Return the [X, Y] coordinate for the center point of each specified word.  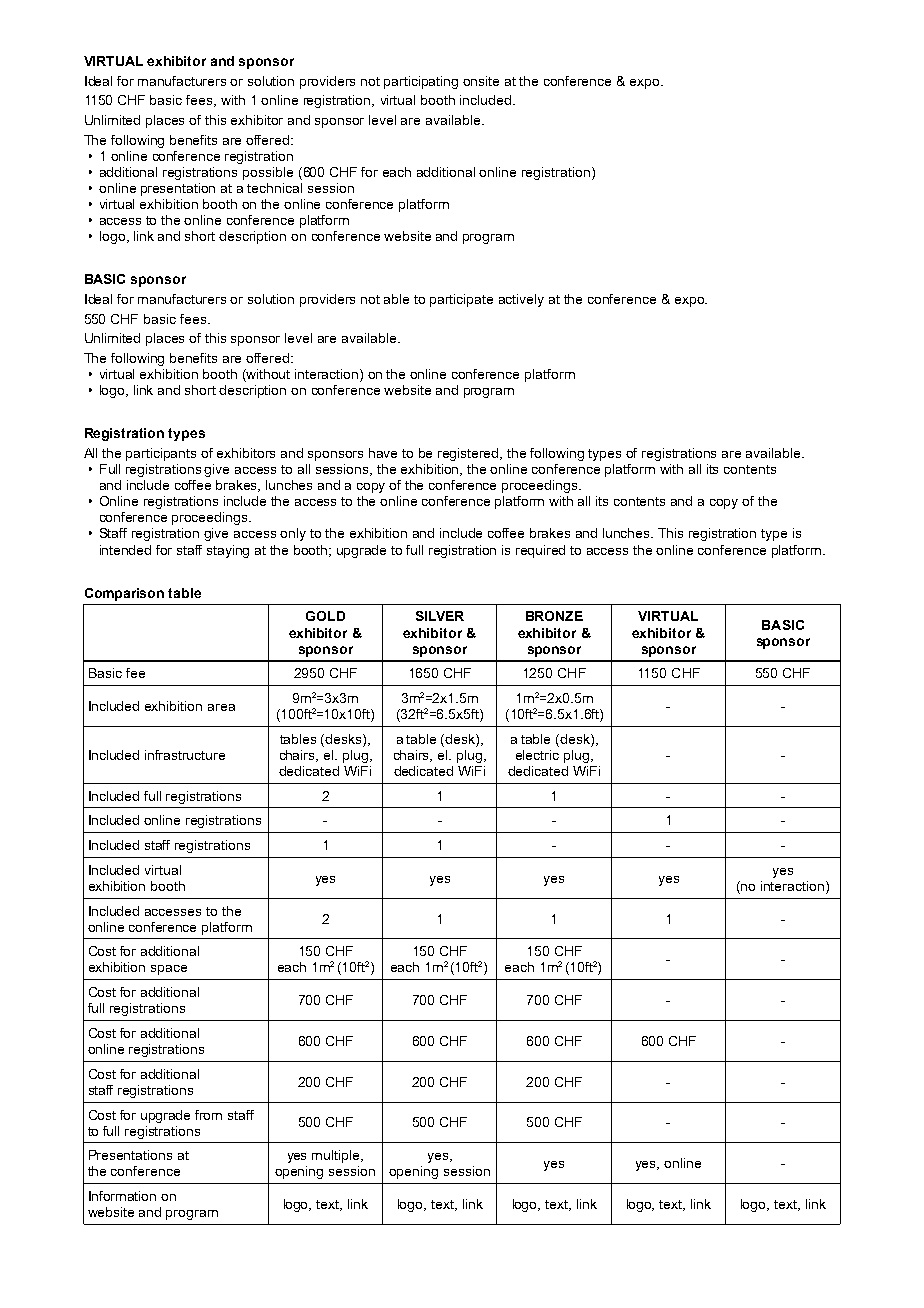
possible [268, 173]
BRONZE [554, 616]
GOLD [325, 616]
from [208, 1115]
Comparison [124, 594]
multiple [337, 1156]
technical [274, 188]
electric [537, 755]
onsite [481, 81]
